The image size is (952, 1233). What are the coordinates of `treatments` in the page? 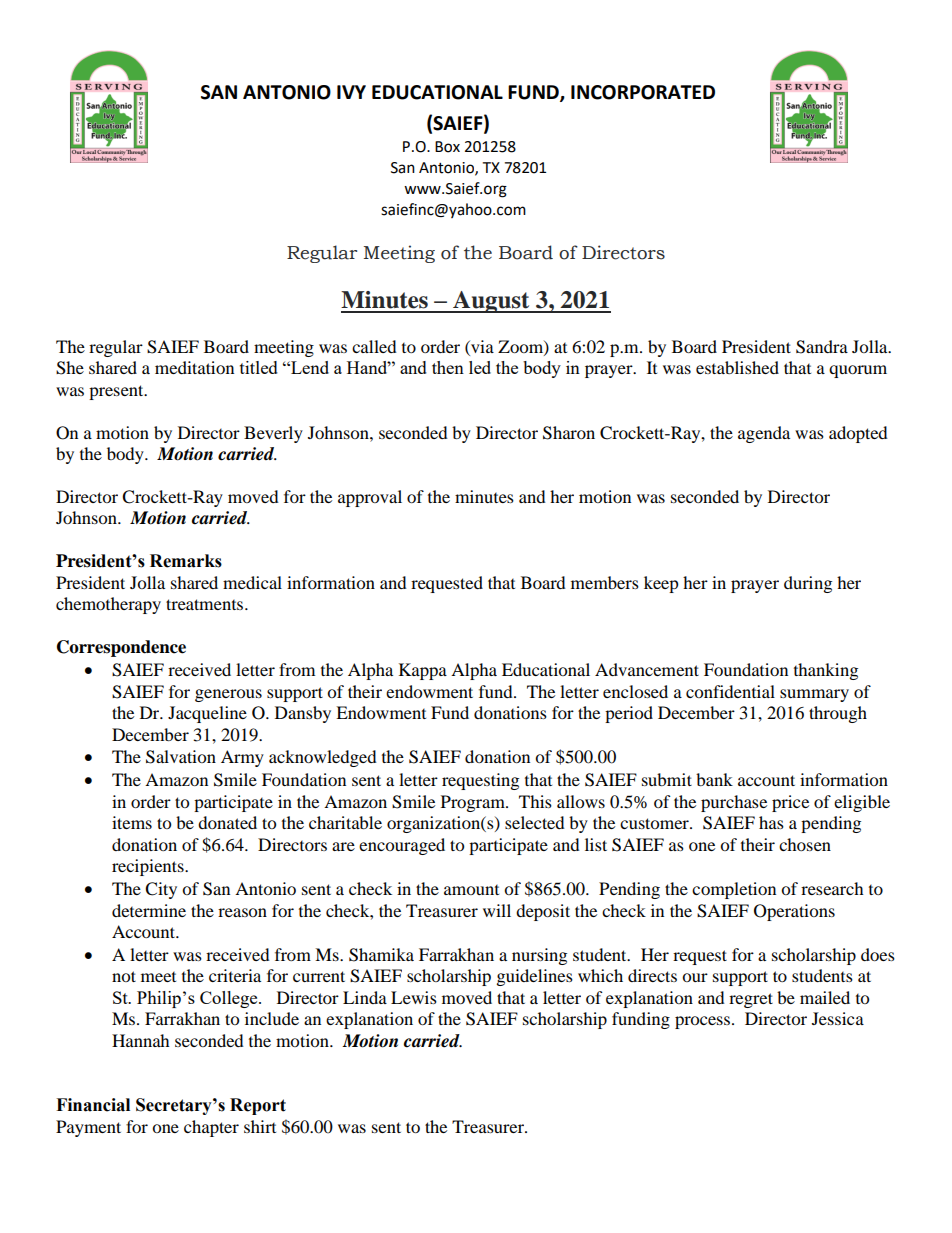 It's located at (206, 604).
